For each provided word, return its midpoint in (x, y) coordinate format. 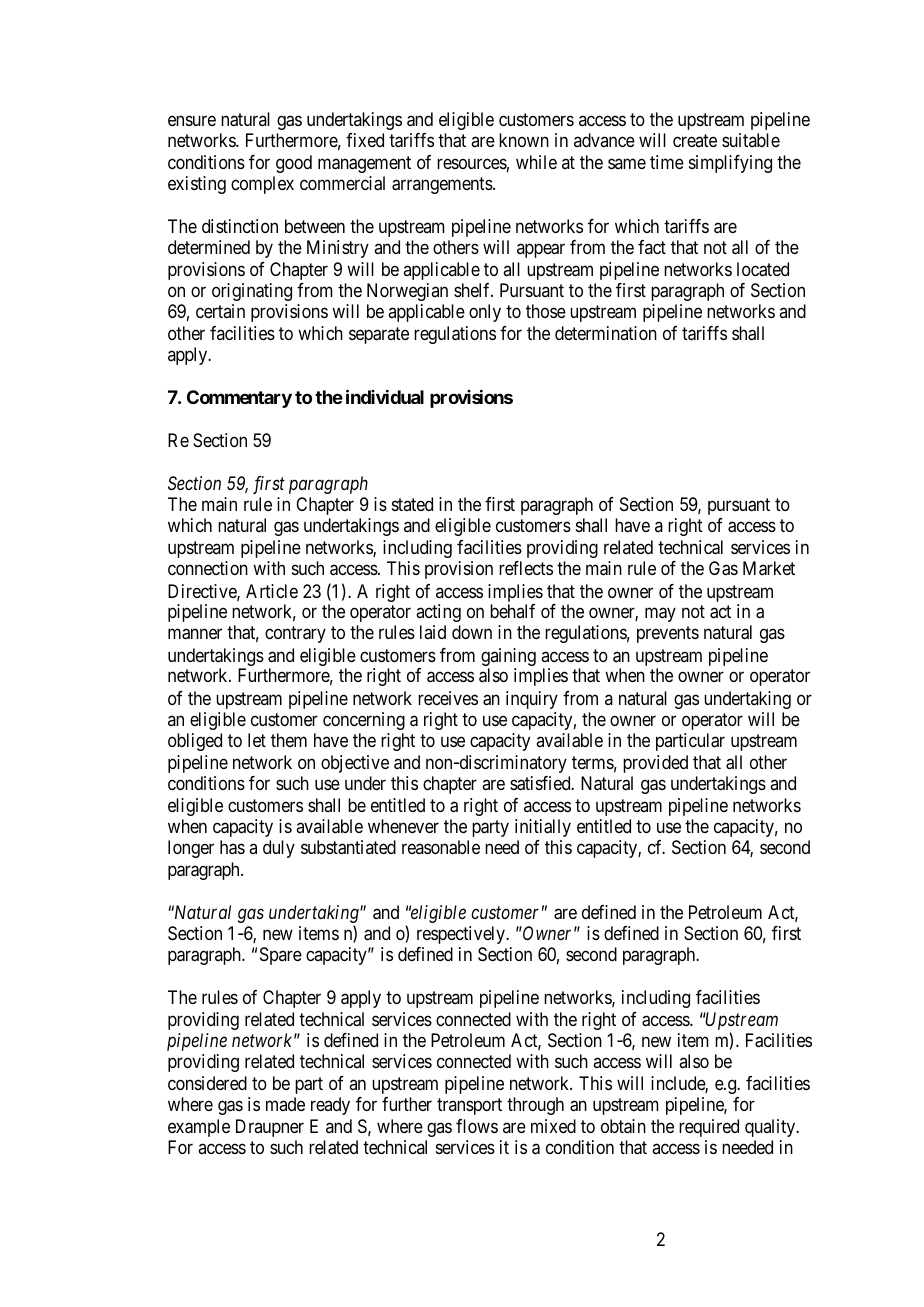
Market (769, 568)
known (524, 140)
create (695, 140)
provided (655, 764)
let (257, 740)
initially (543, 828)
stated (412, 504)
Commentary (239, 399)
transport (469, 1106)
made (285, 1104)
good (294, 164)
